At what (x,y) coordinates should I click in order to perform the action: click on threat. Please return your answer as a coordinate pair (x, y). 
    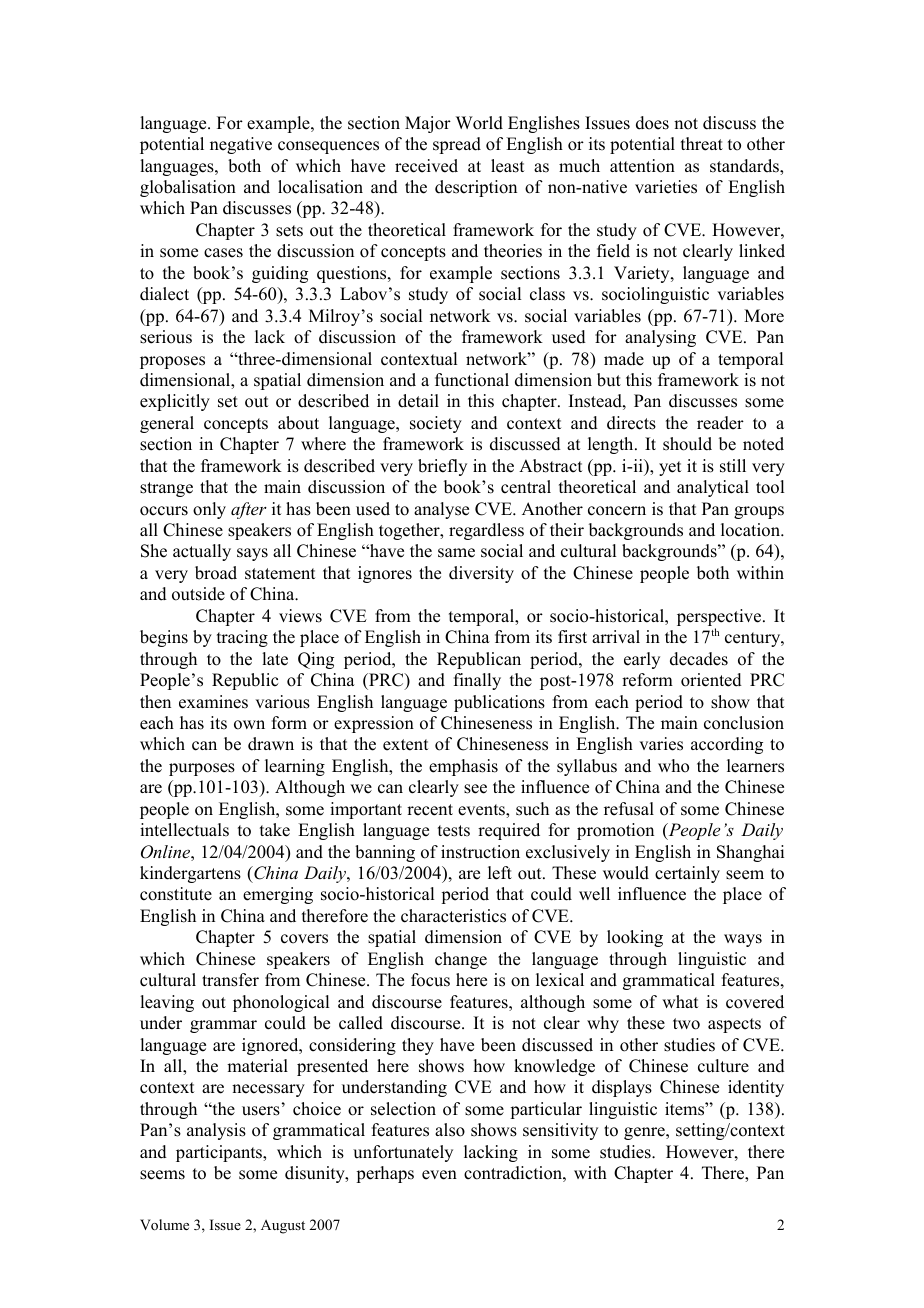
    Looking at the image, I should click on (702, 144).
